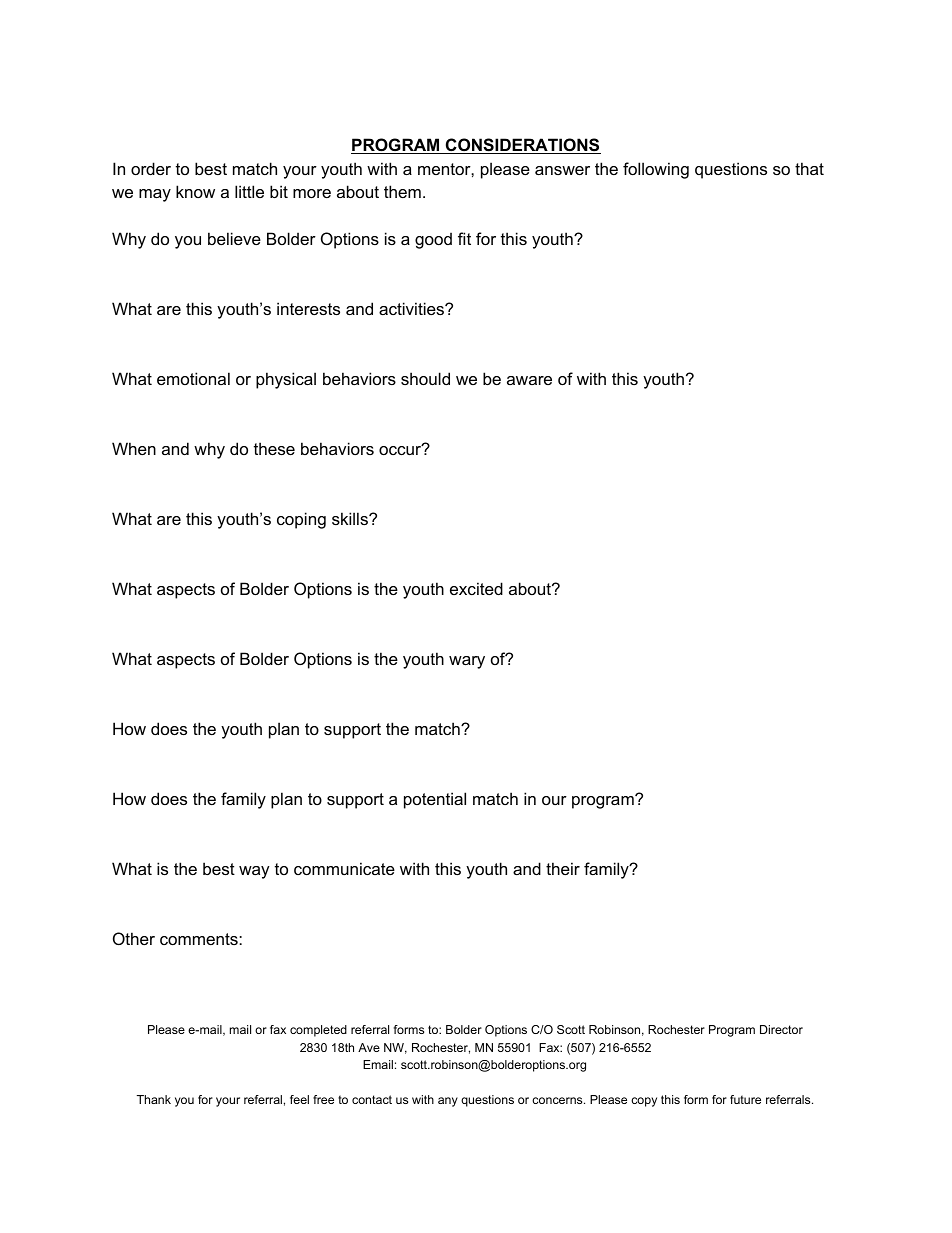 The width and height of the page is (952, 1233). Describe the element at coordinates (425, 378) in the page. I see `should` at that location.
